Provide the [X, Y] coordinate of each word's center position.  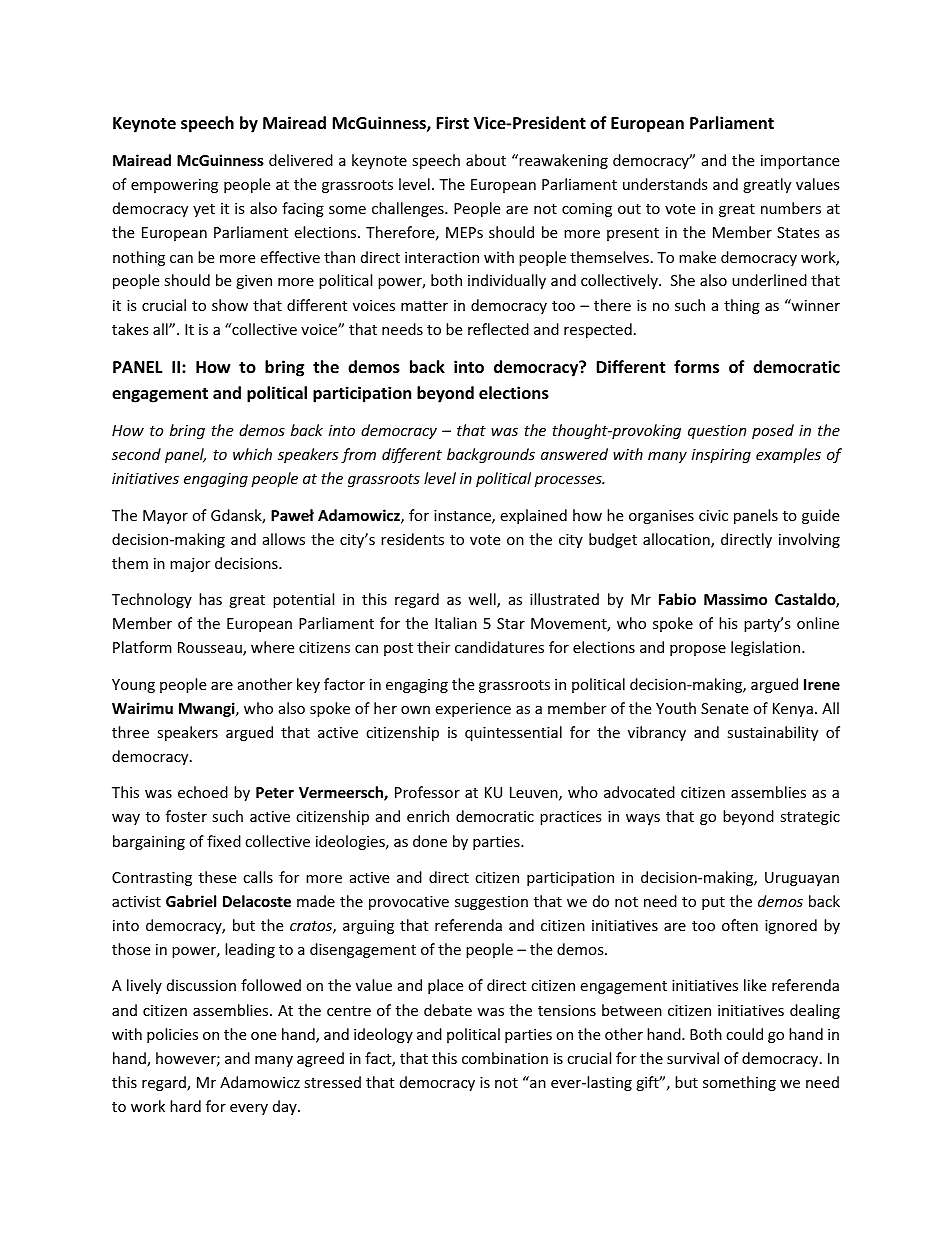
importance [800, 162]
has [210, 599]
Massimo [735, 599]
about [486, 160]
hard [185, 1106]
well [483, 600]
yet [204, 210]
